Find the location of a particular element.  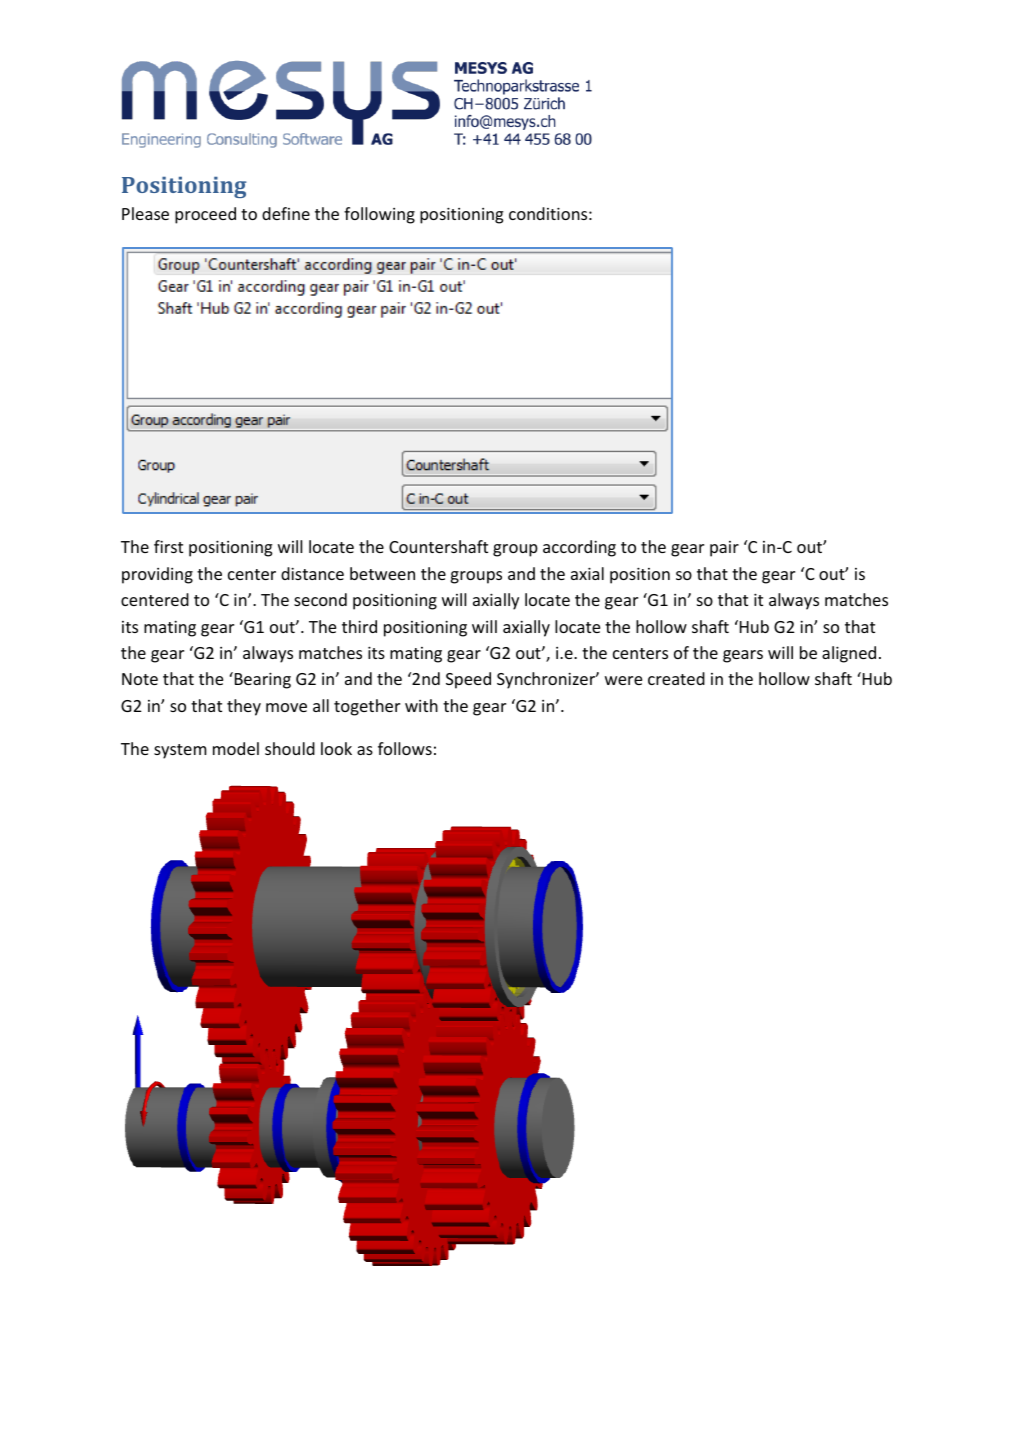

define is located at coordinates (286, 213).
